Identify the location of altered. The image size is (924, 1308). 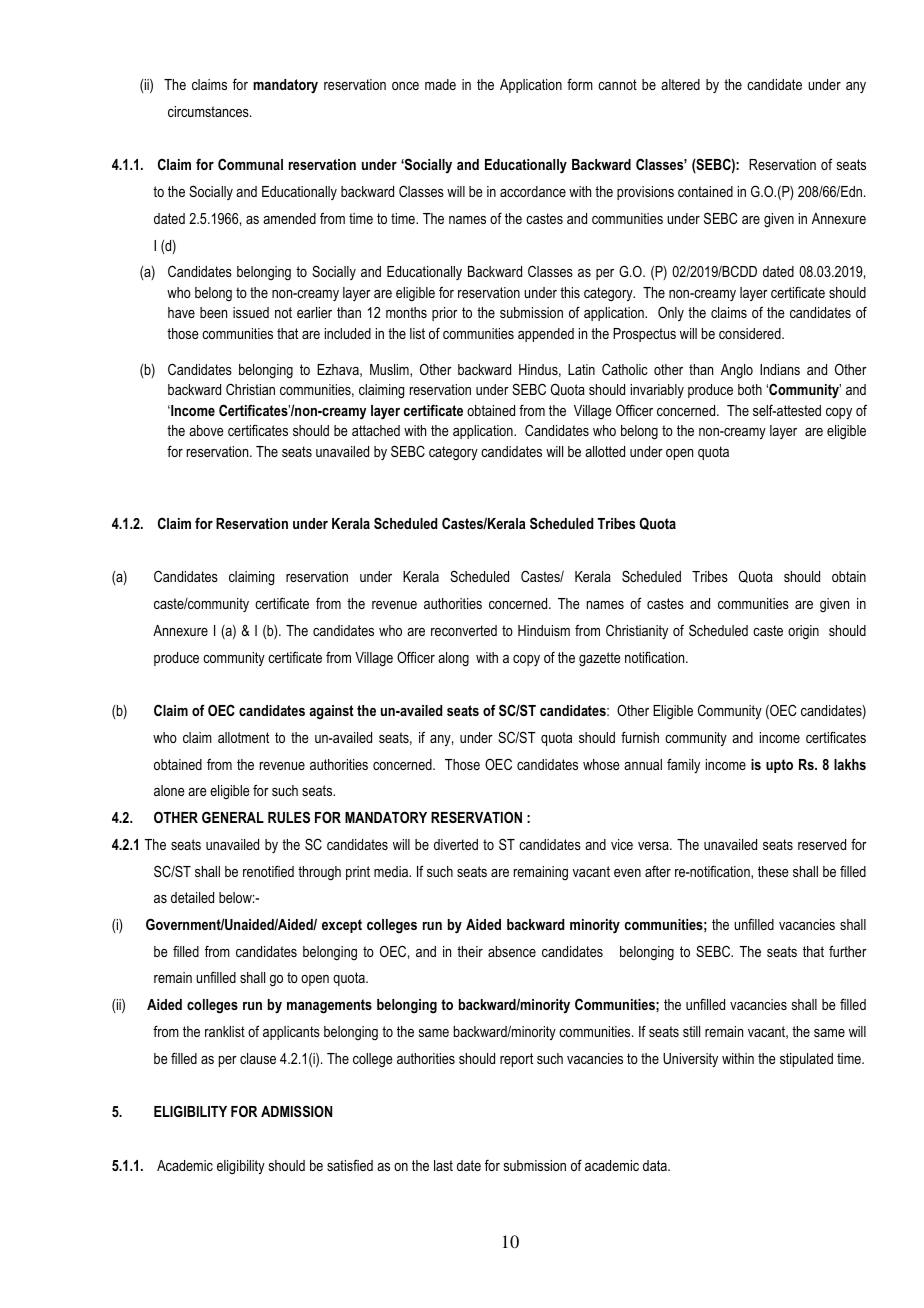
(680, 84).
